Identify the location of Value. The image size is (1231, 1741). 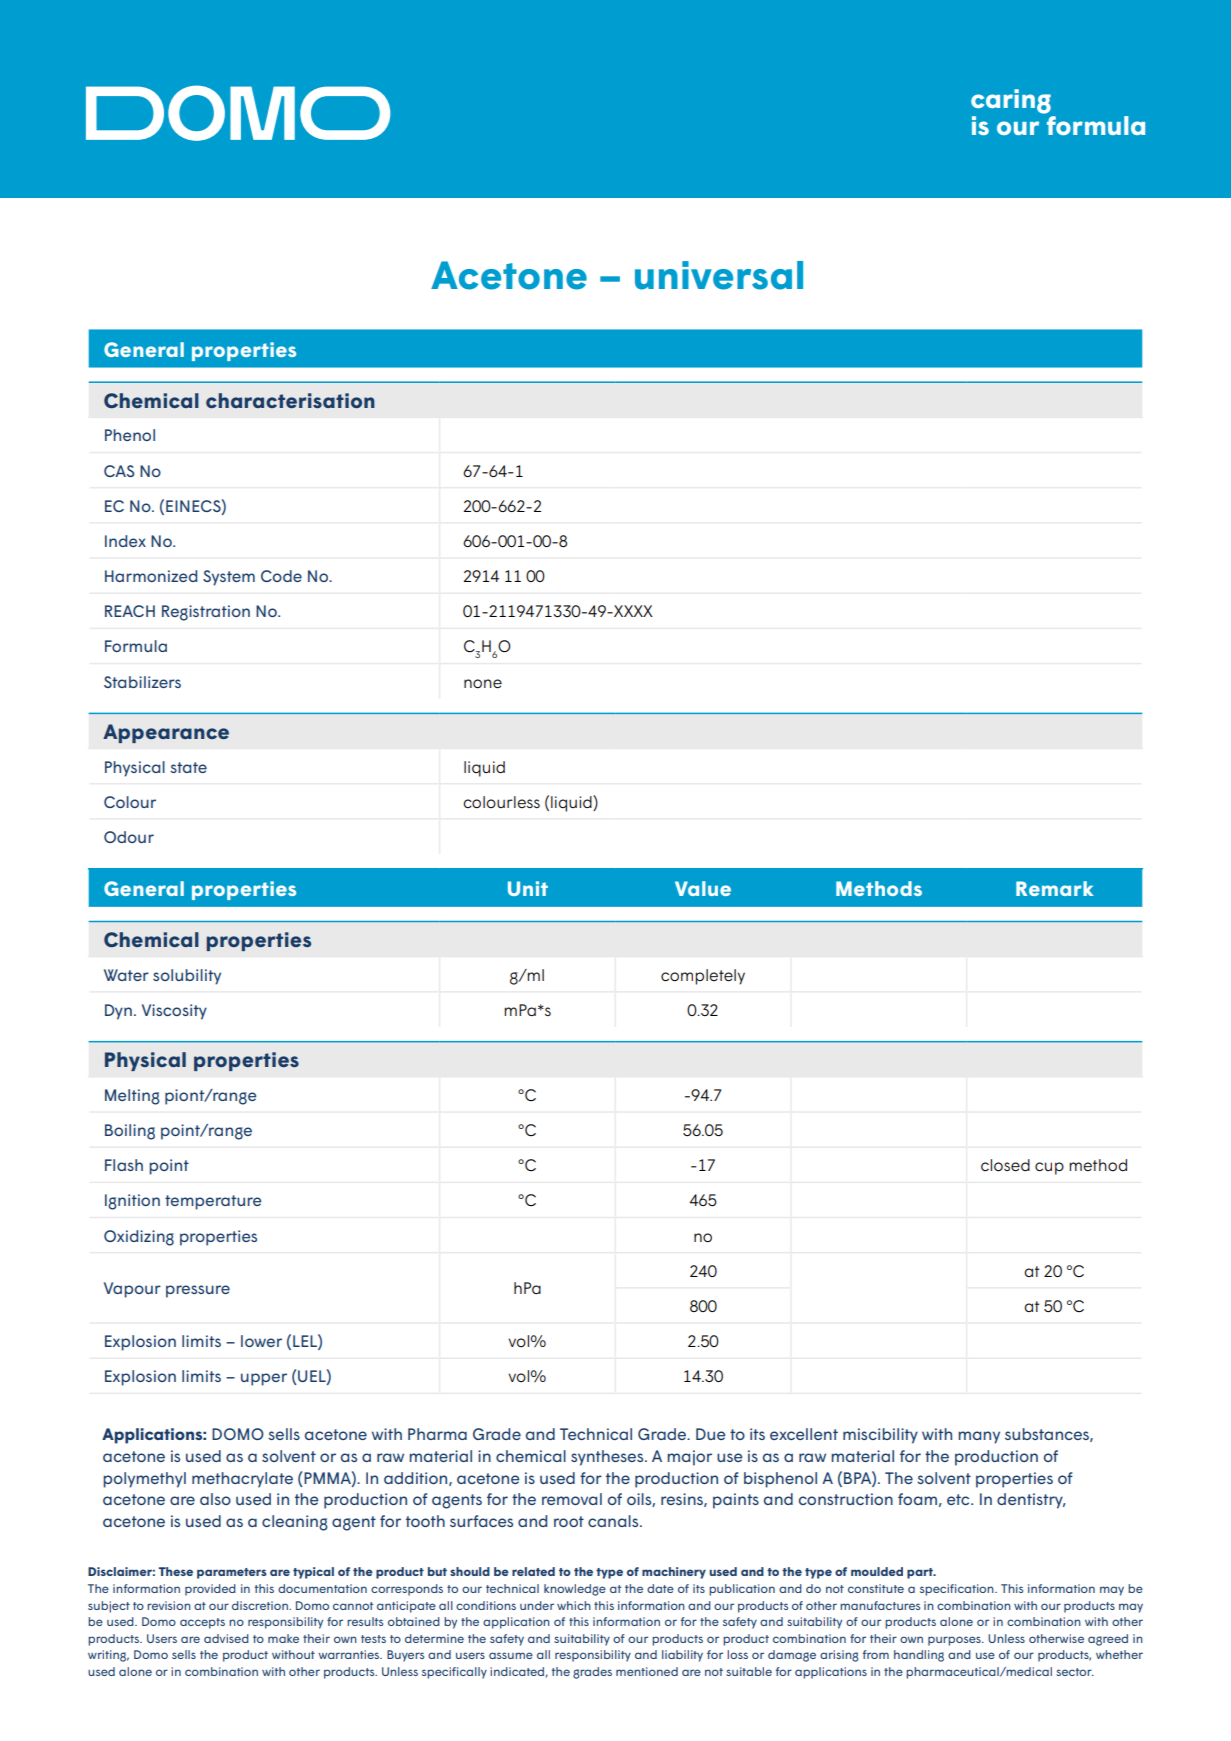
(703, 888).
